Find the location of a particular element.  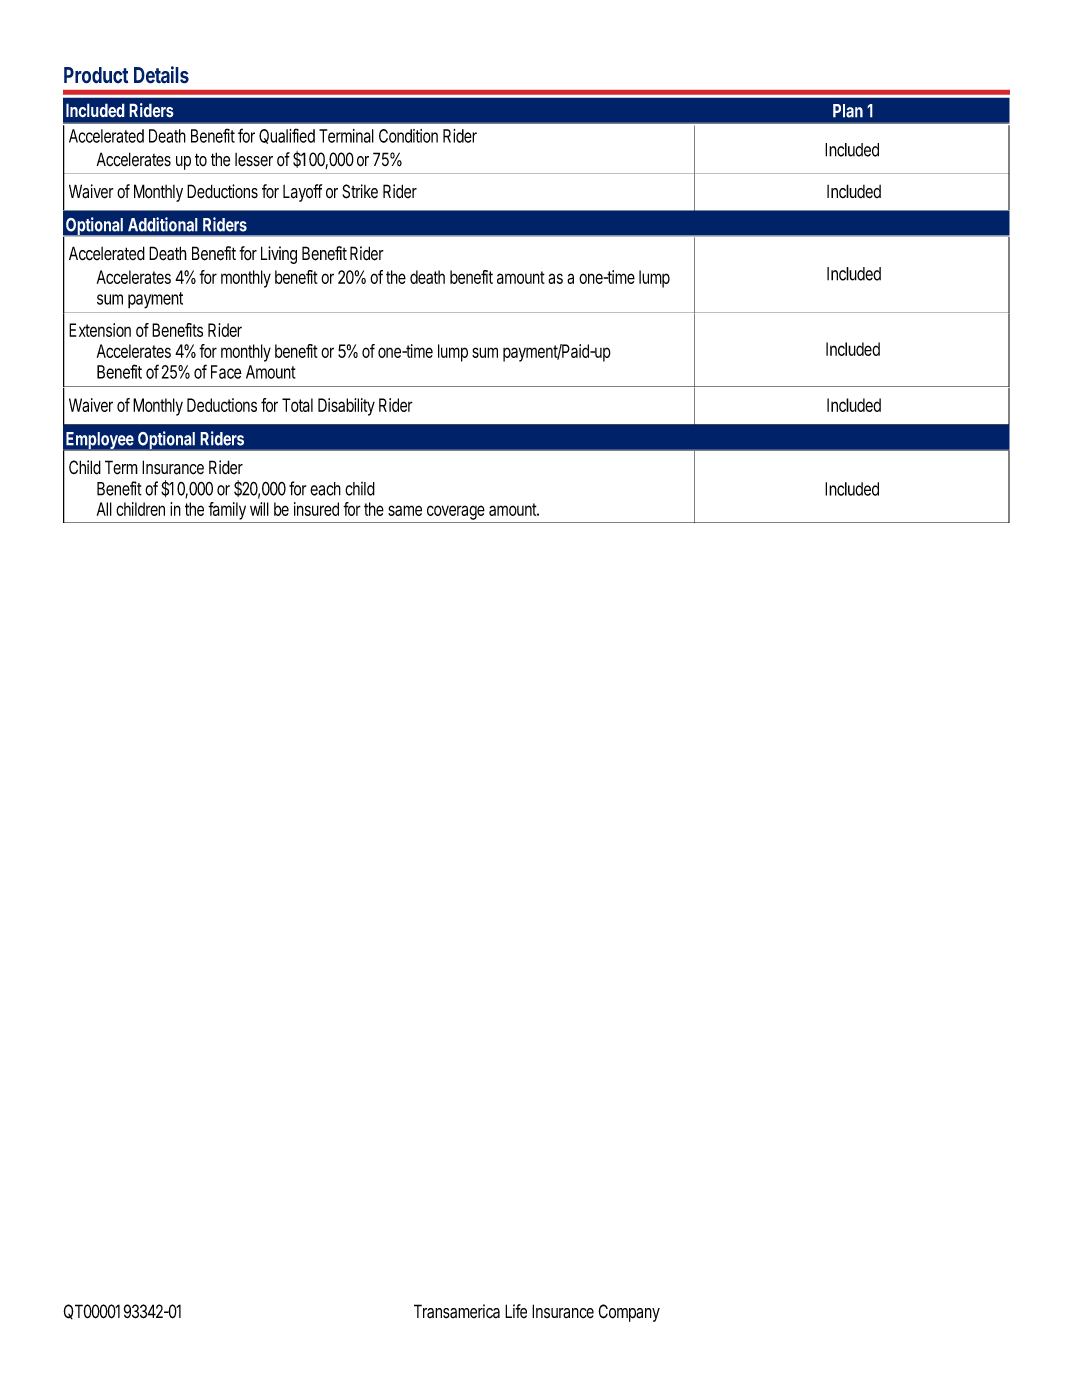

will is located at coordinates (259, 509).
